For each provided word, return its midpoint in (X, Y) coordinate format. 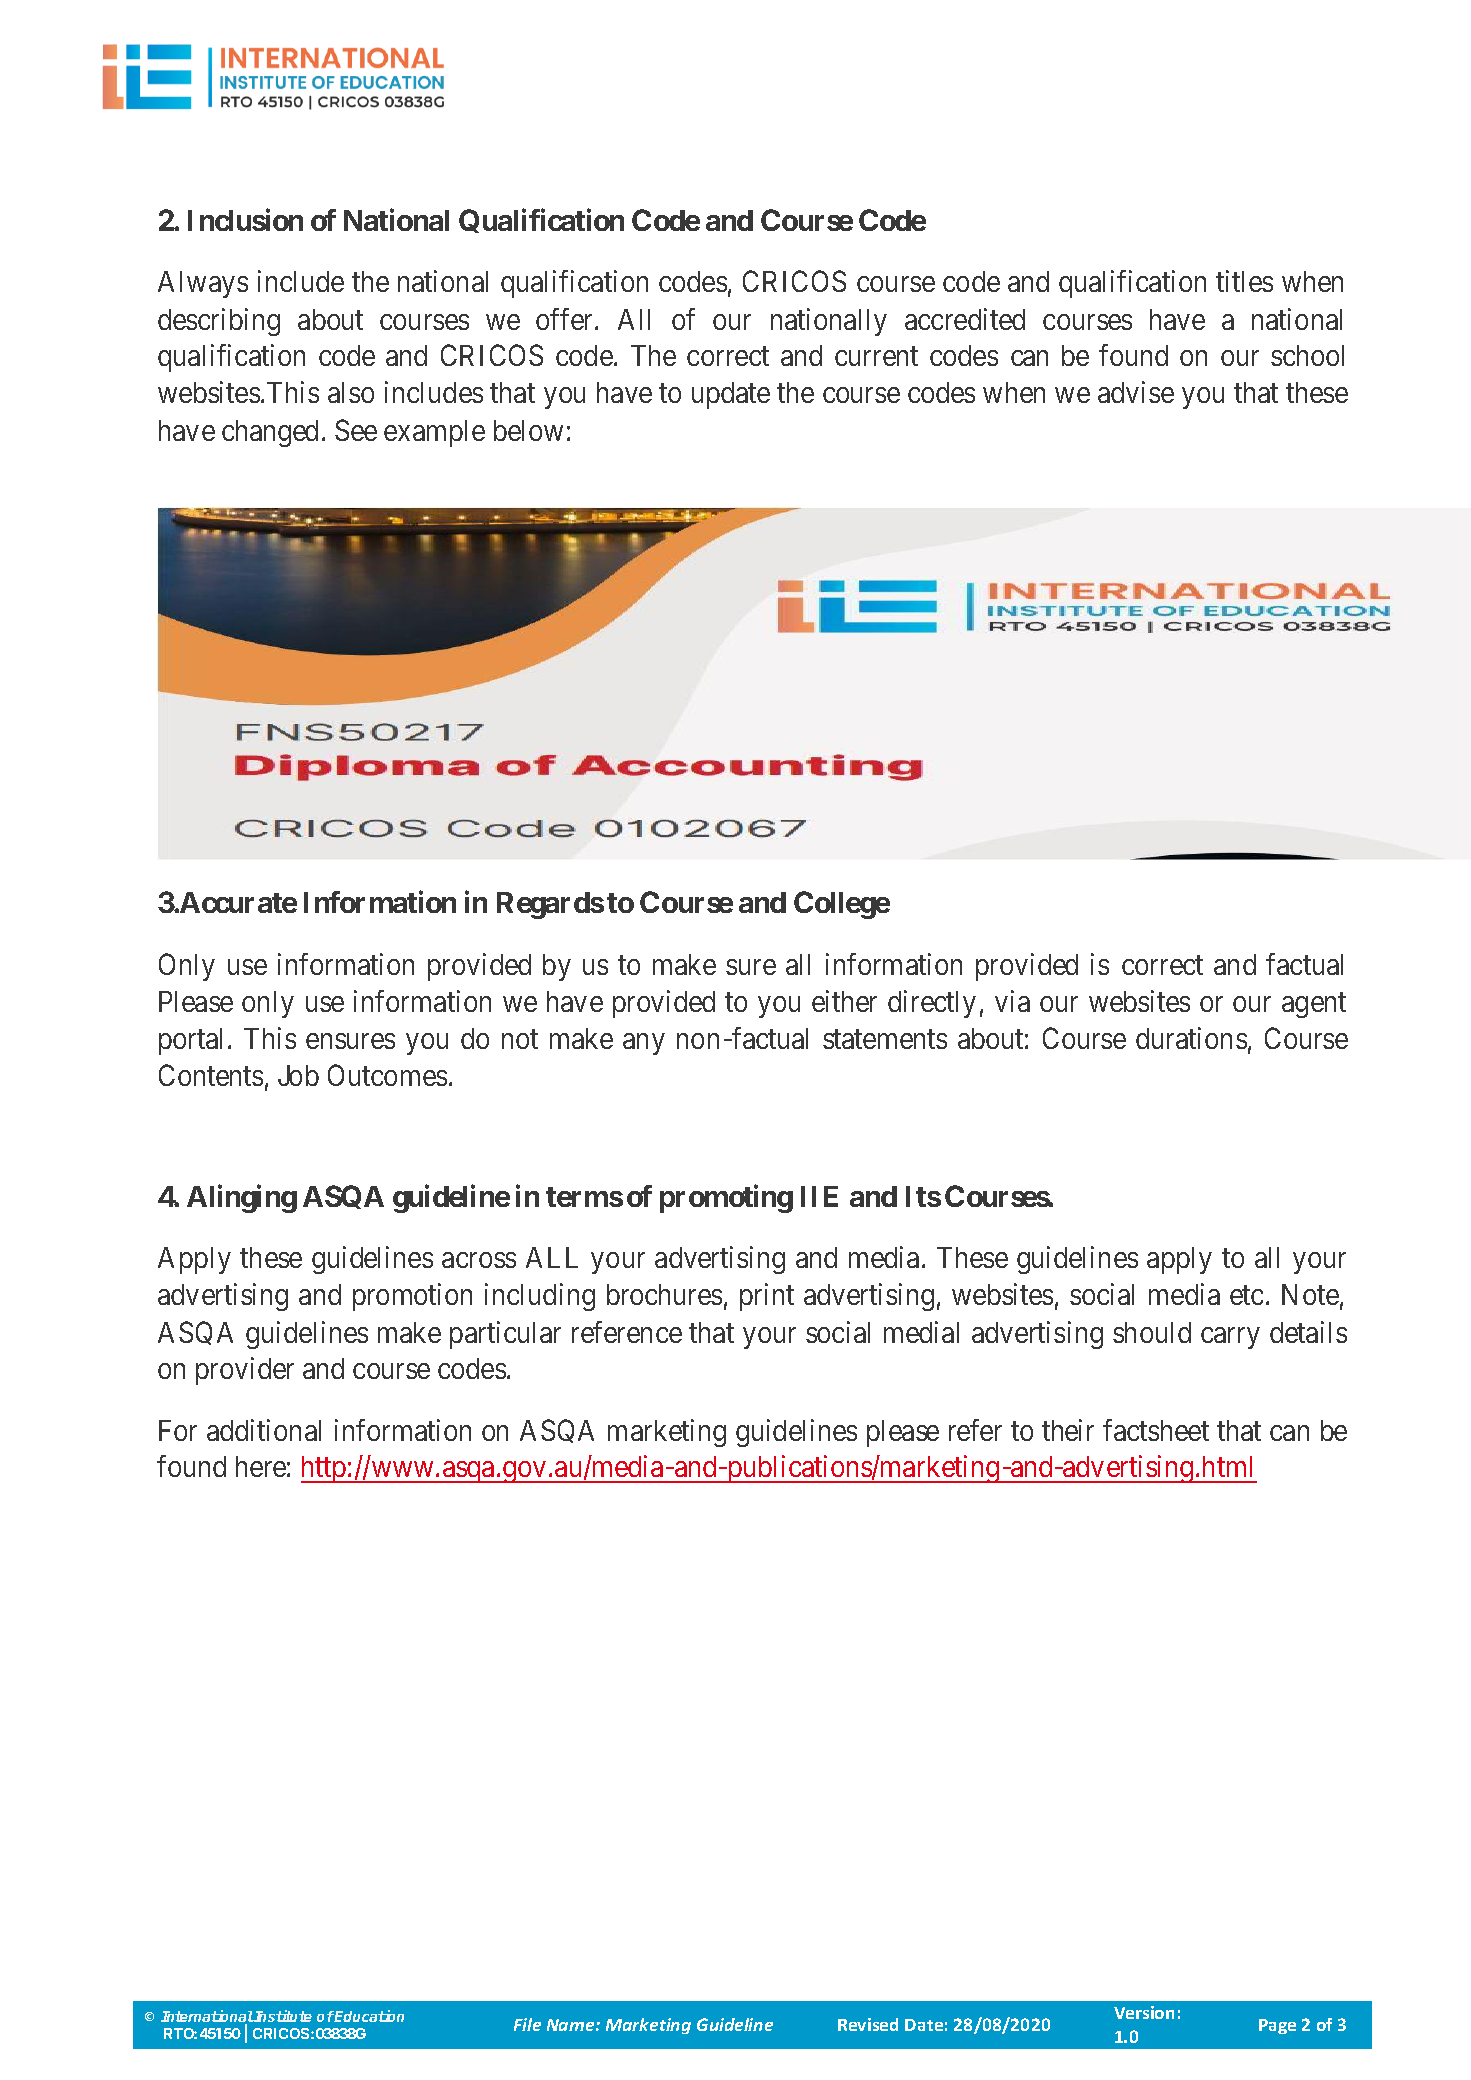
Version (1144, 2012)
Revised (868, 2024)
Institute (282, 2016)
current (876, 356)
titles (1244, 281)
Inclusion (245, 220)
